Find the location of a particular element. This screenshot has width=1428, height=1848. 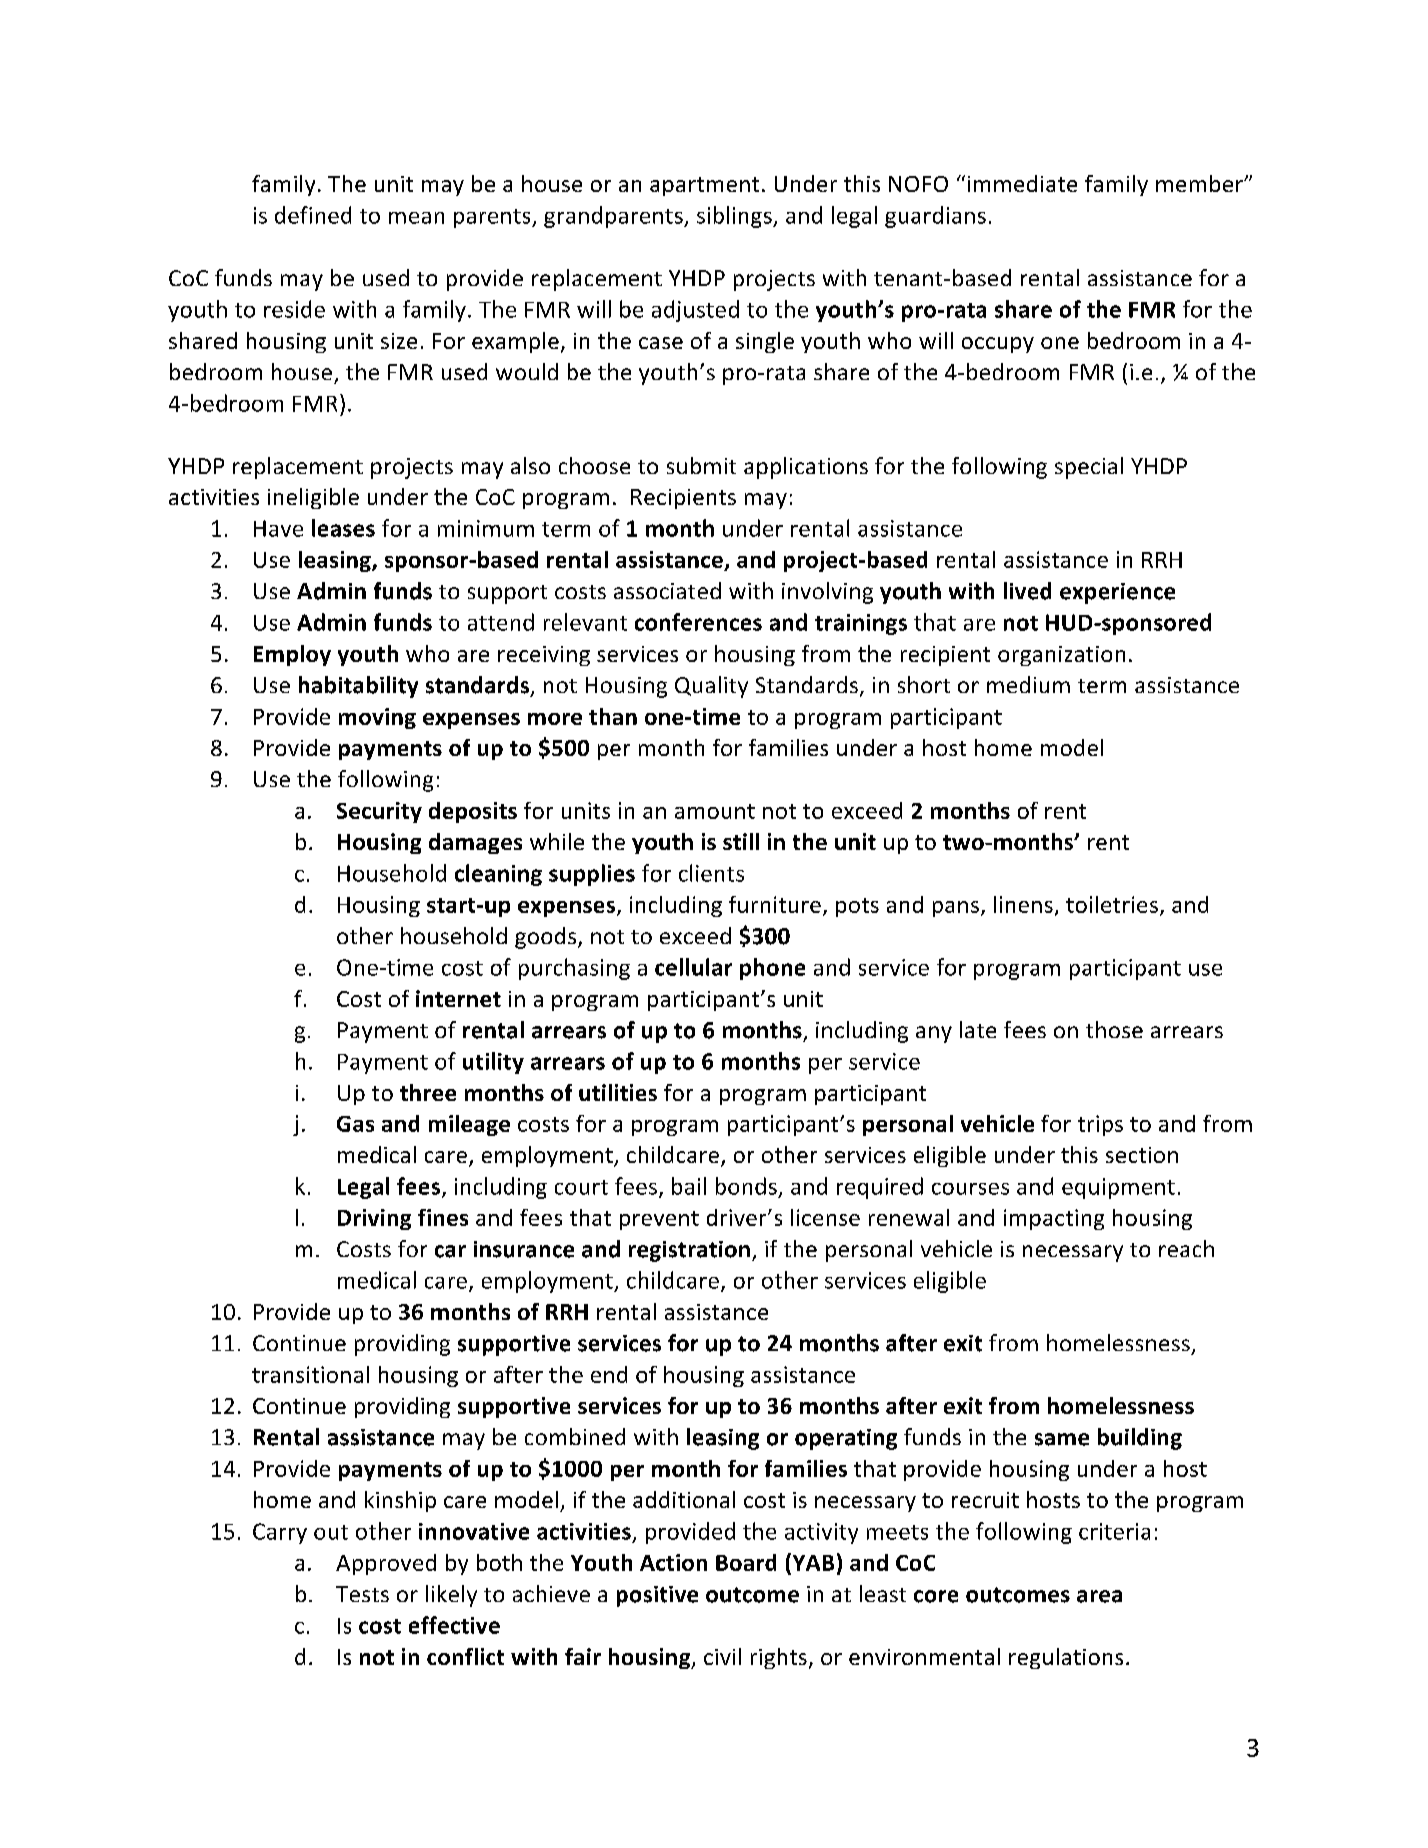

siblings is located at coordinates (735, 217).
